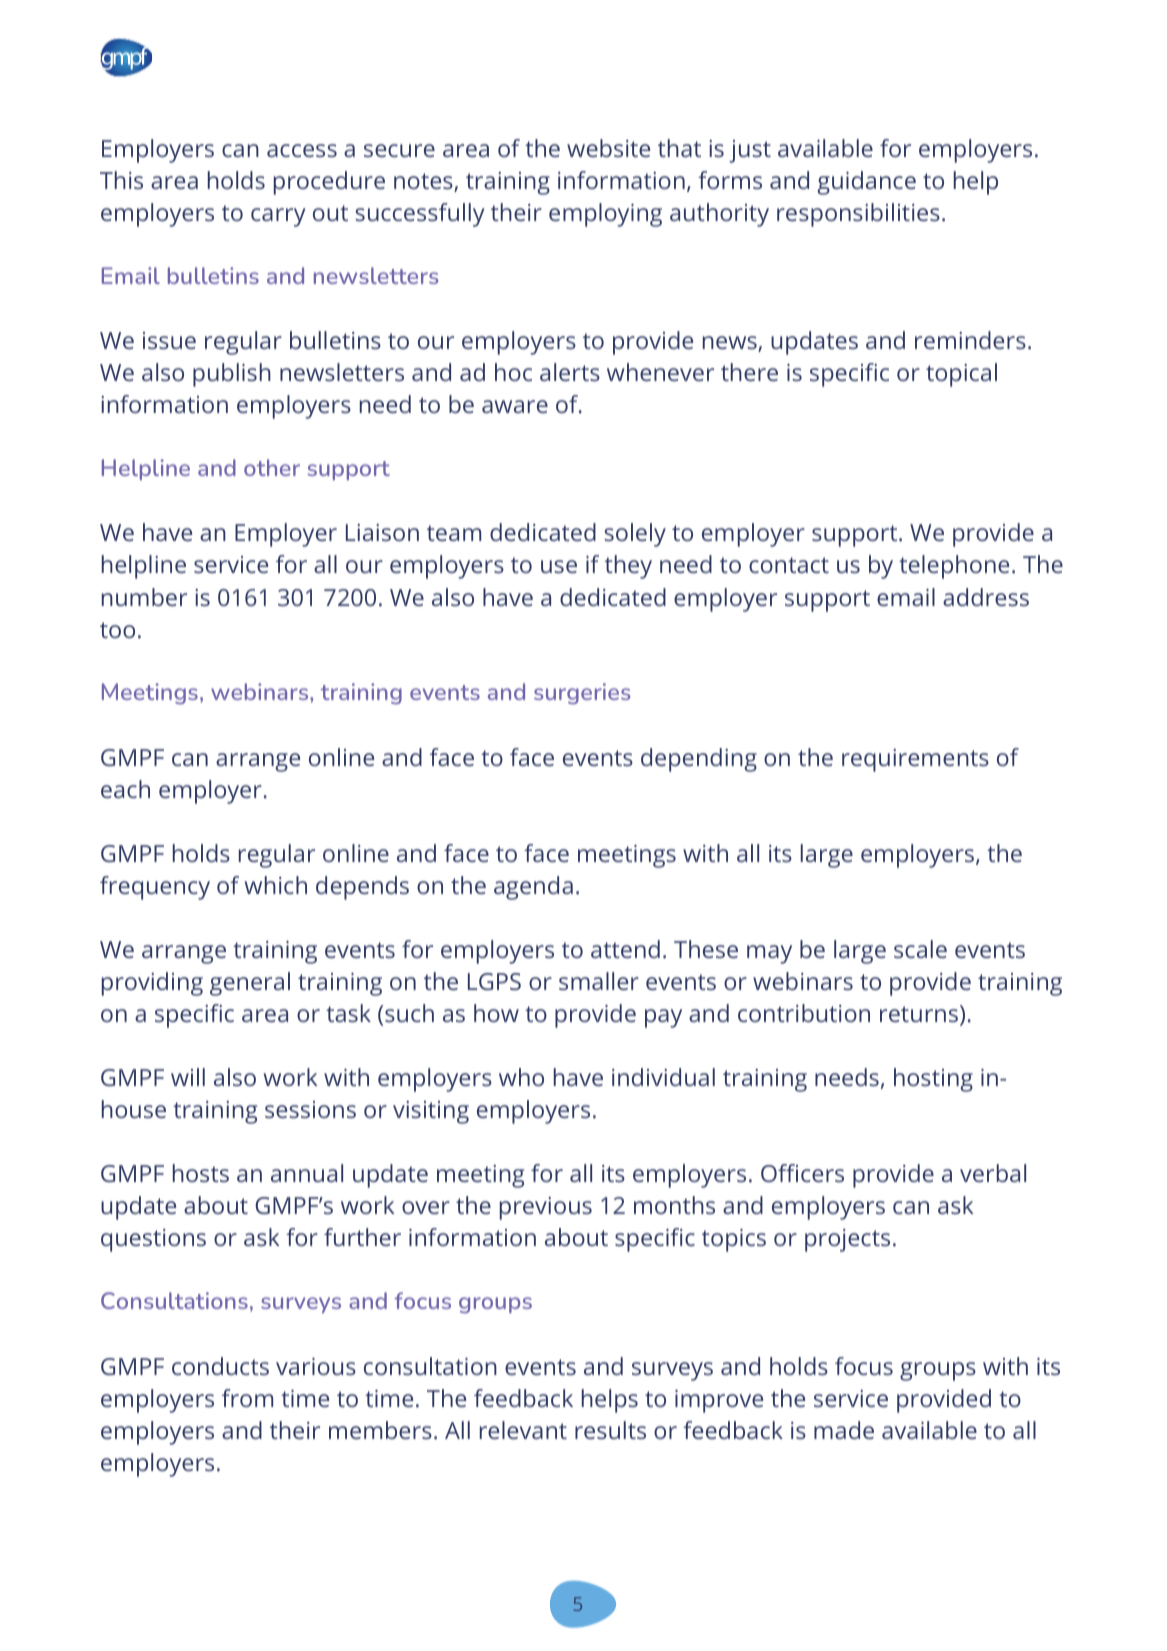 The image size is (1167, 1651). I want to click on Officers, so click(802, 1173).
